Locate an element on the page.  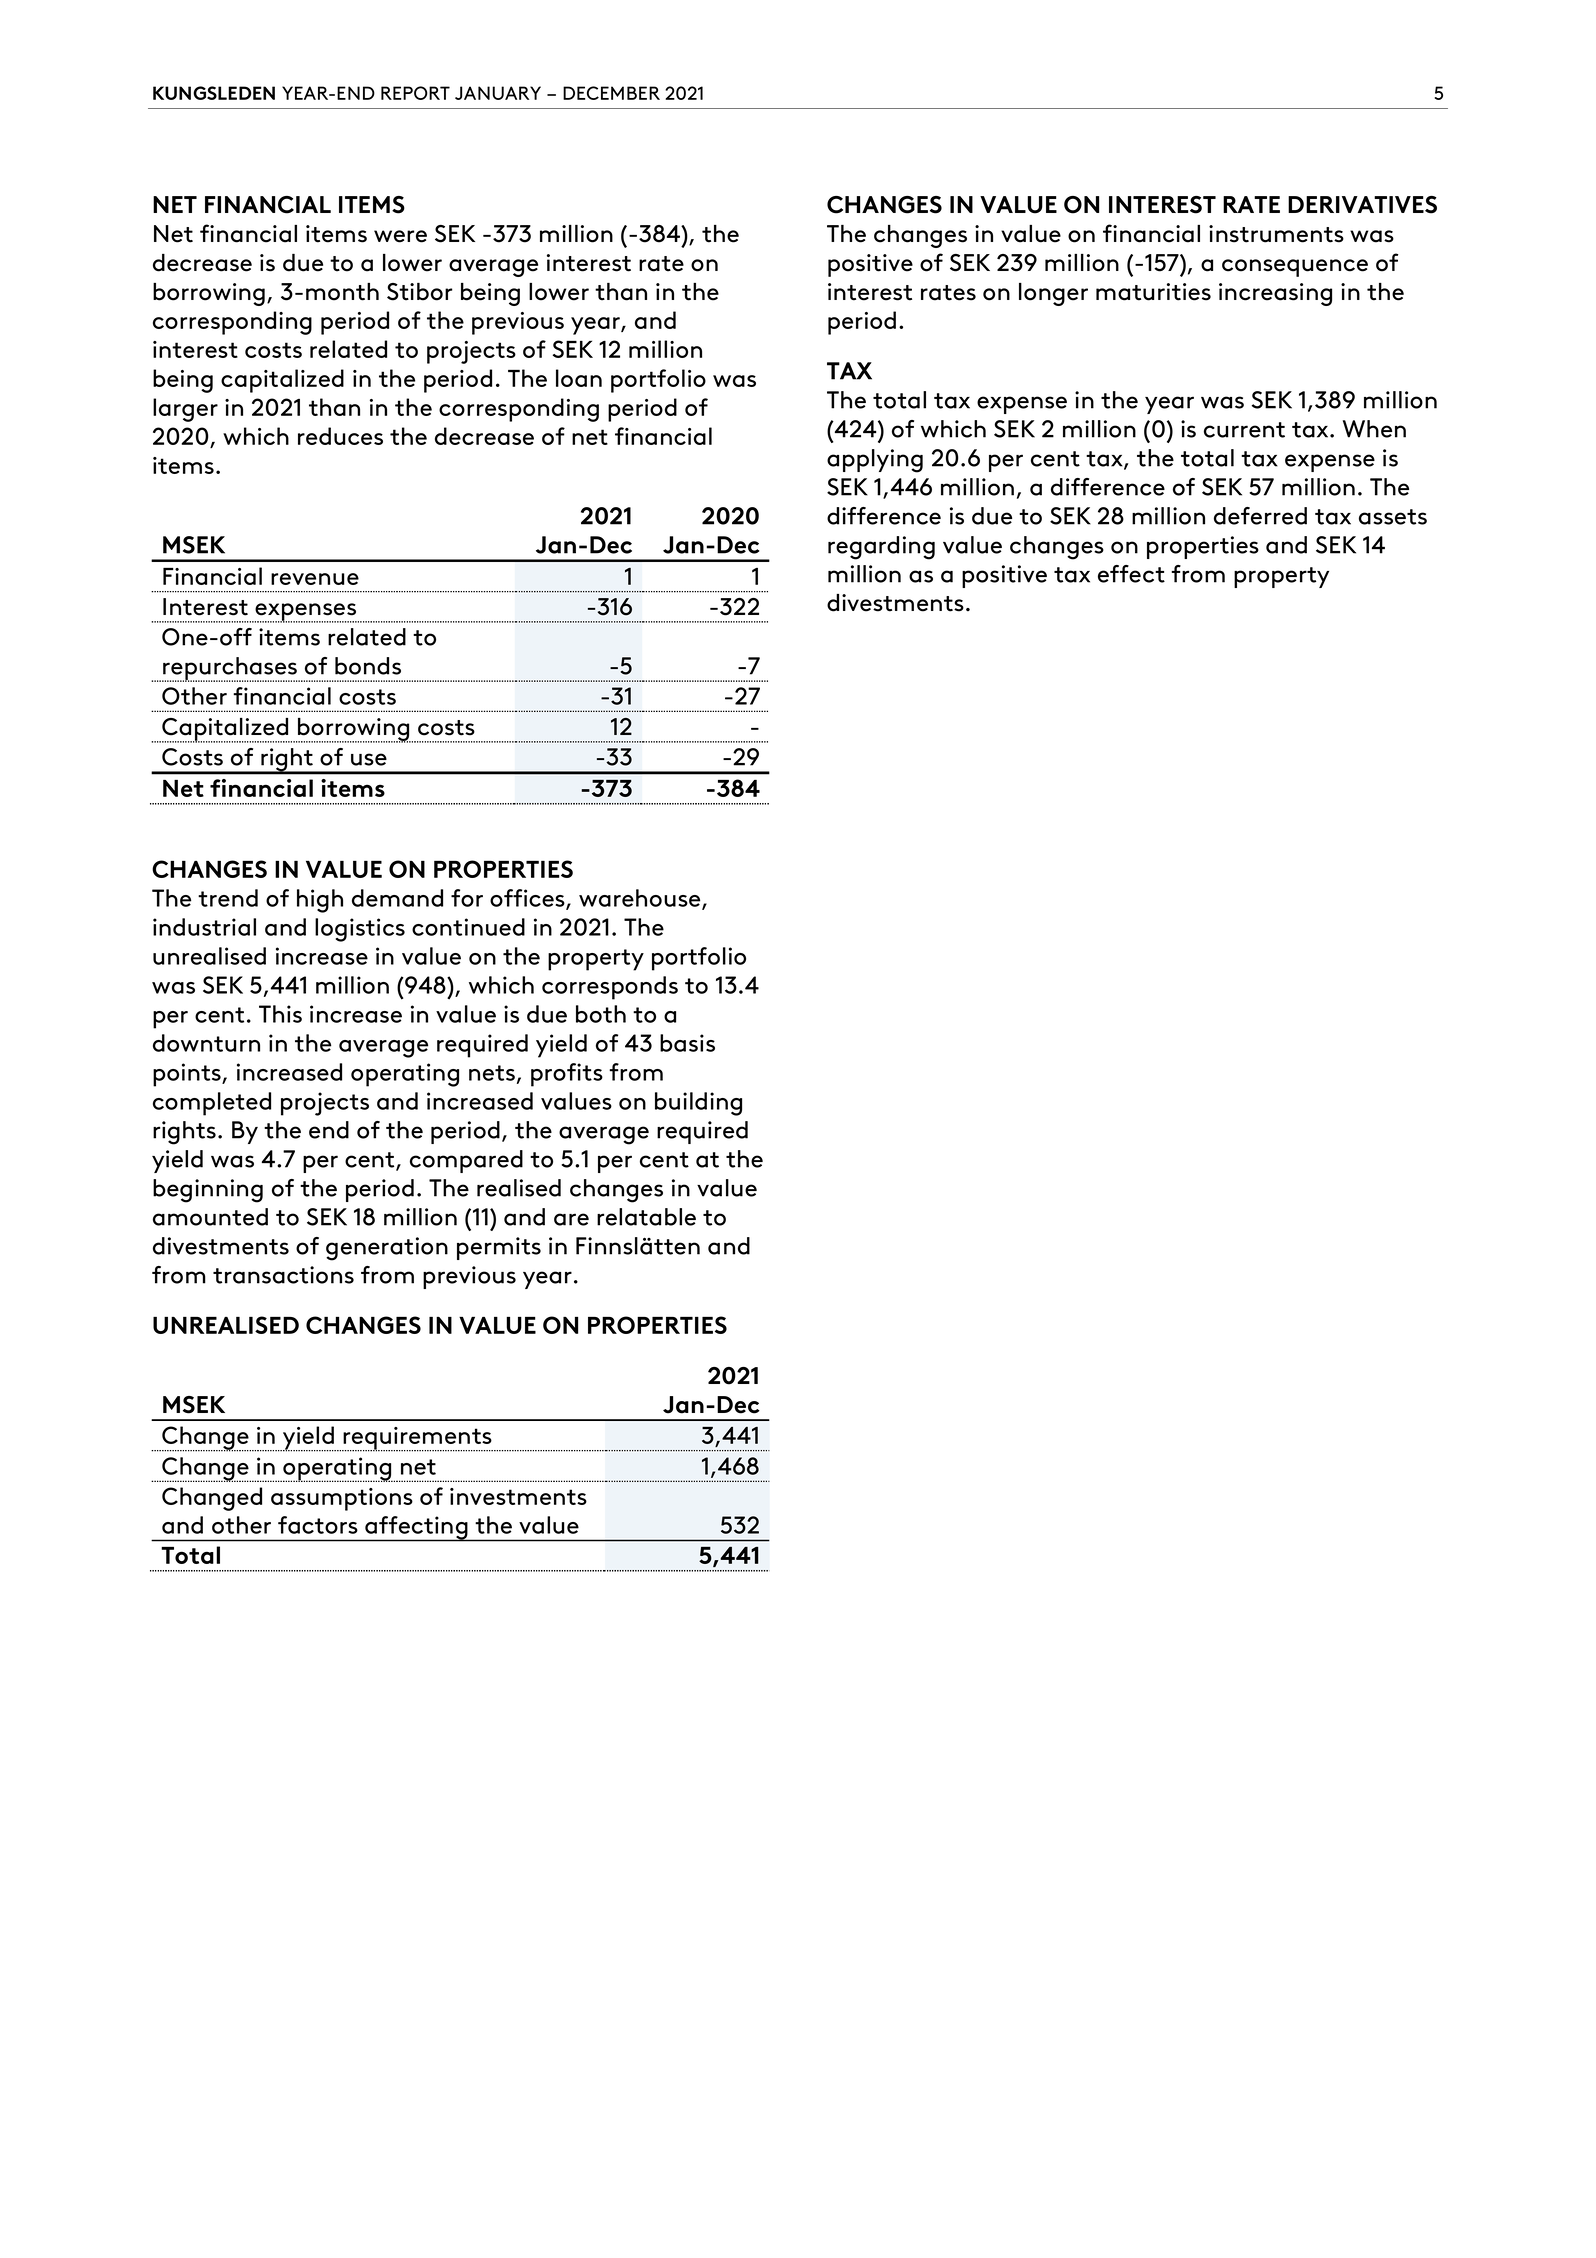
relatable is located at coordinates (646, 1217).
